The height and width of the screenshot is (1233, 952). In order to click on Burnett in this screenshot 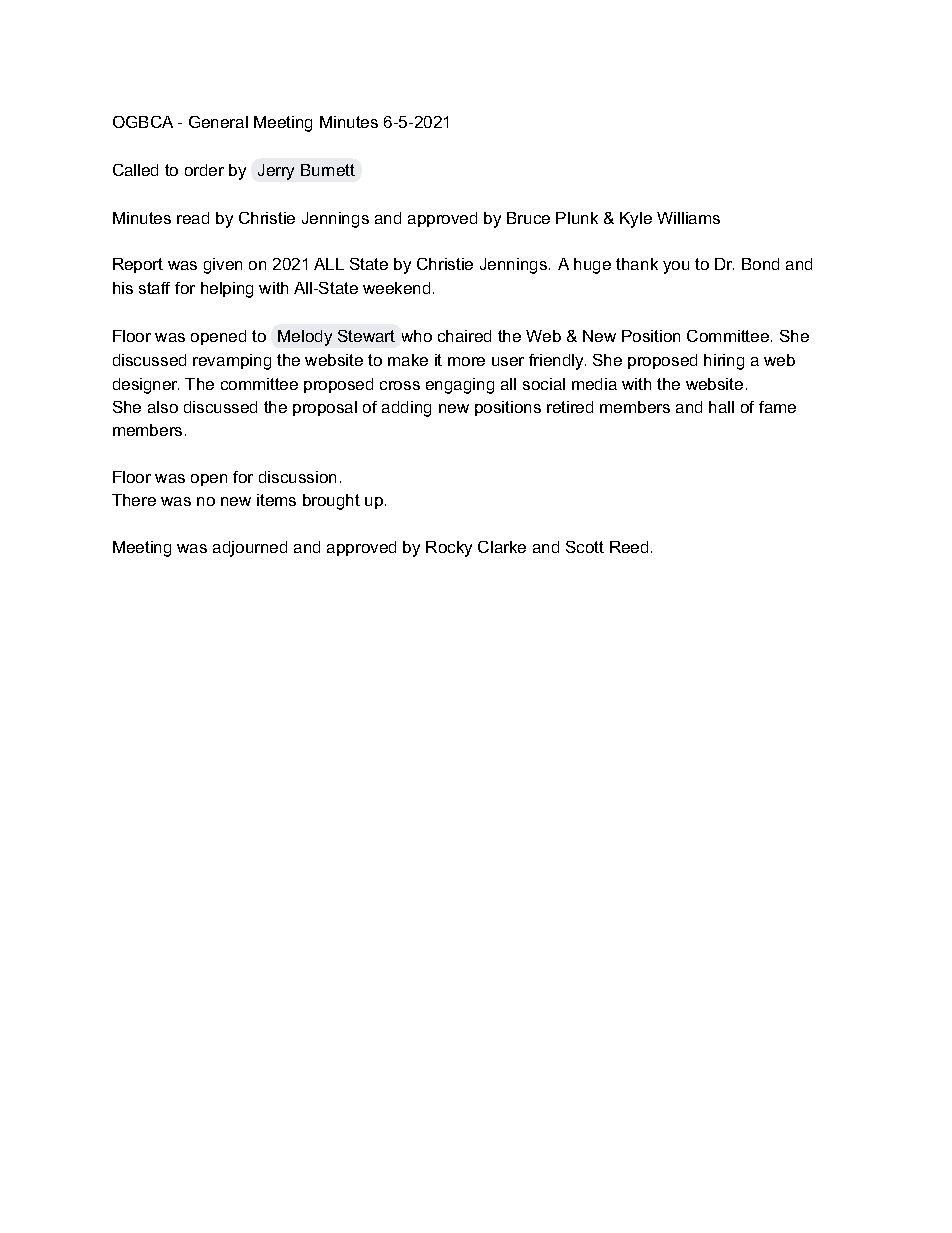, I will do `click(328, 170)`.
